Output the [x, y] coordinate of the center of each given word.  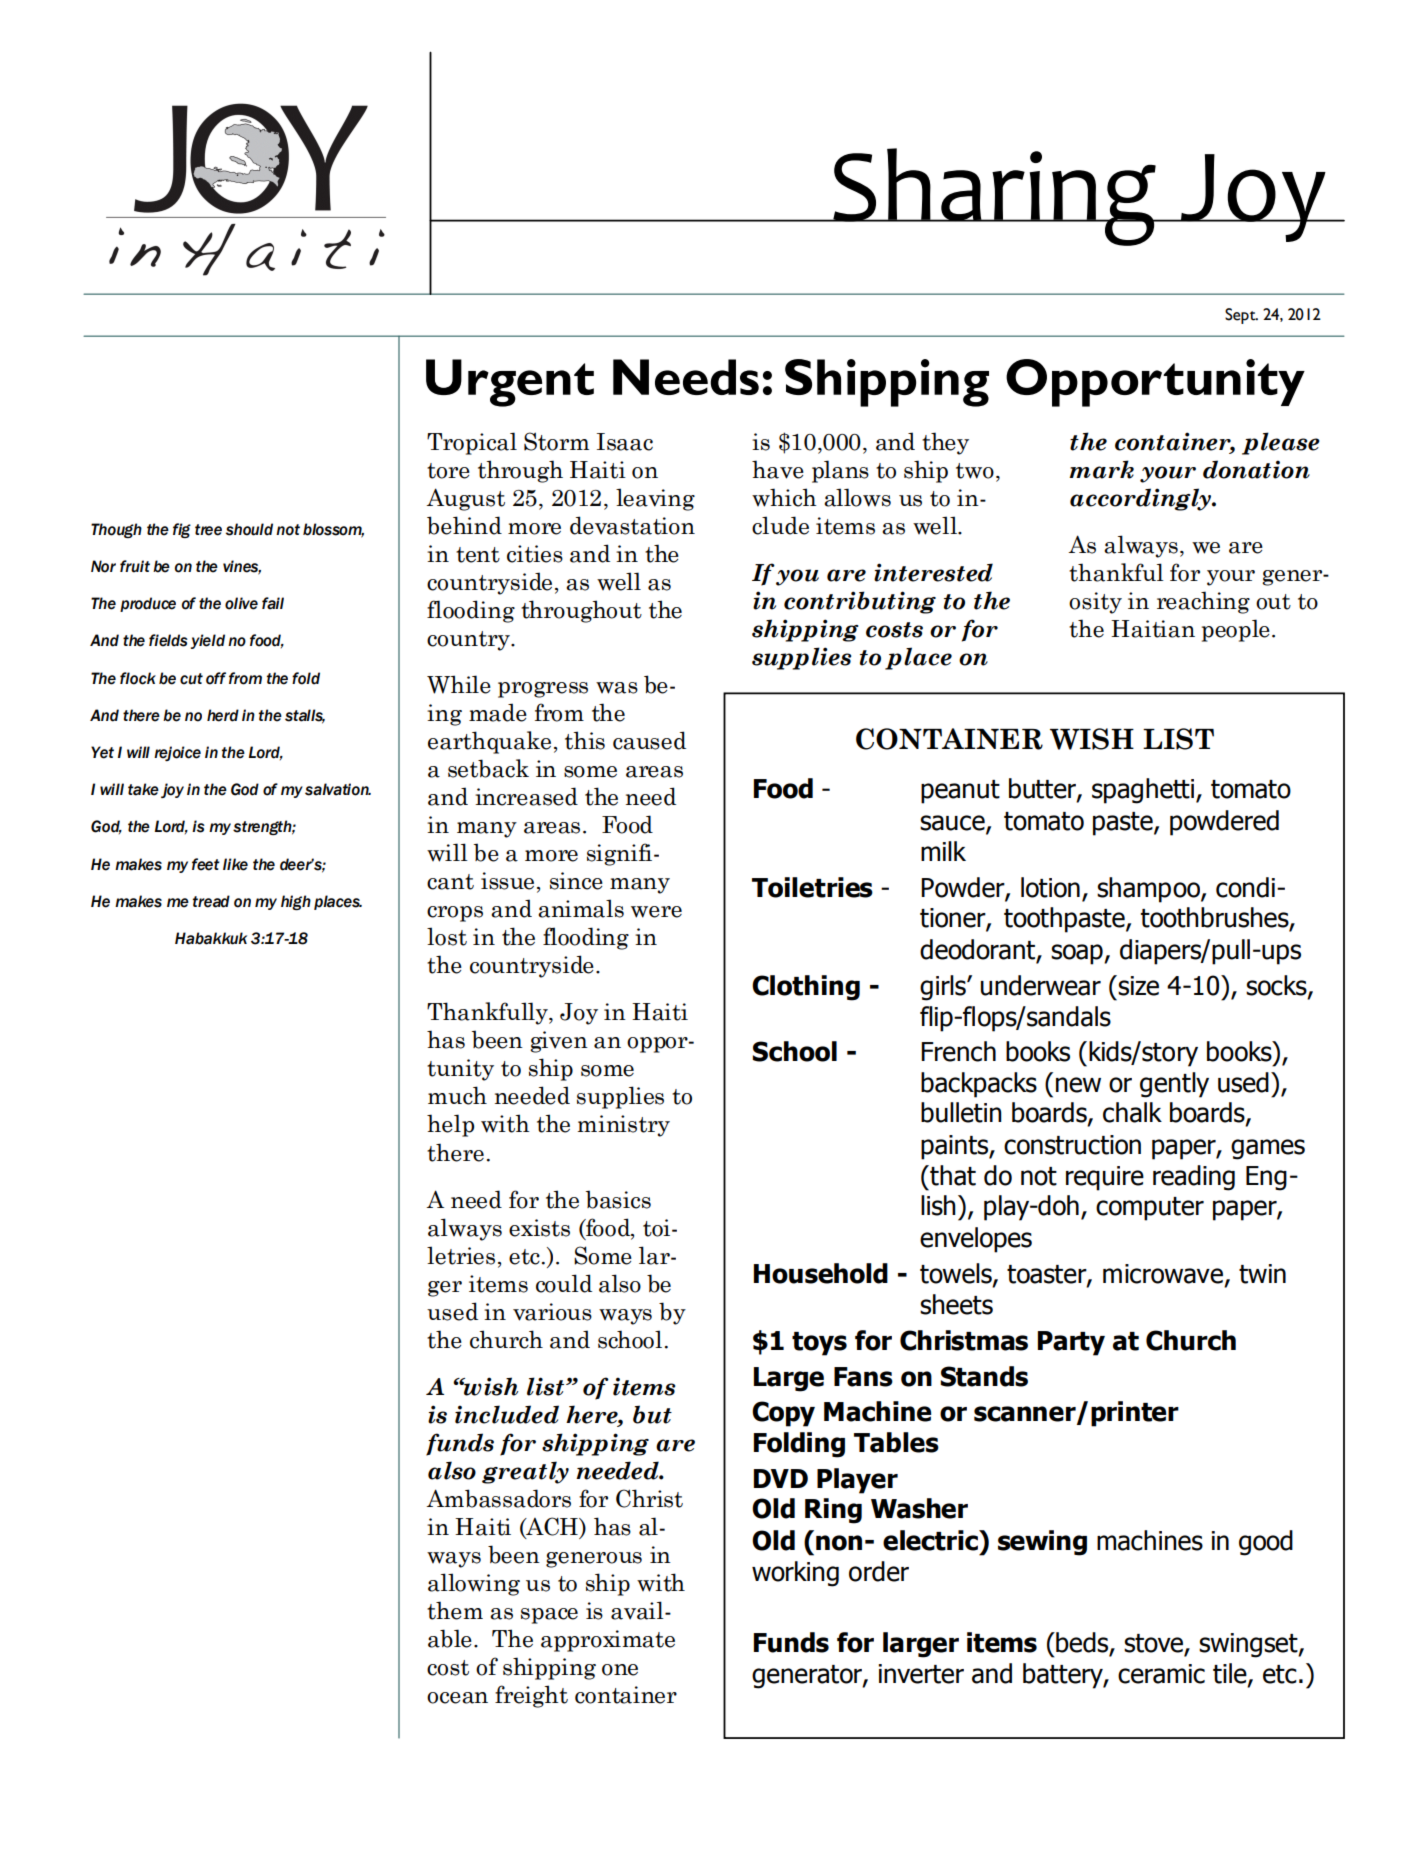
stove [1153, 1643]
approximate [608, 1641]
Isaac [625, 442]
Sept [1241, 316]
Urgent [510, 383]
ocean [457, 1698]
